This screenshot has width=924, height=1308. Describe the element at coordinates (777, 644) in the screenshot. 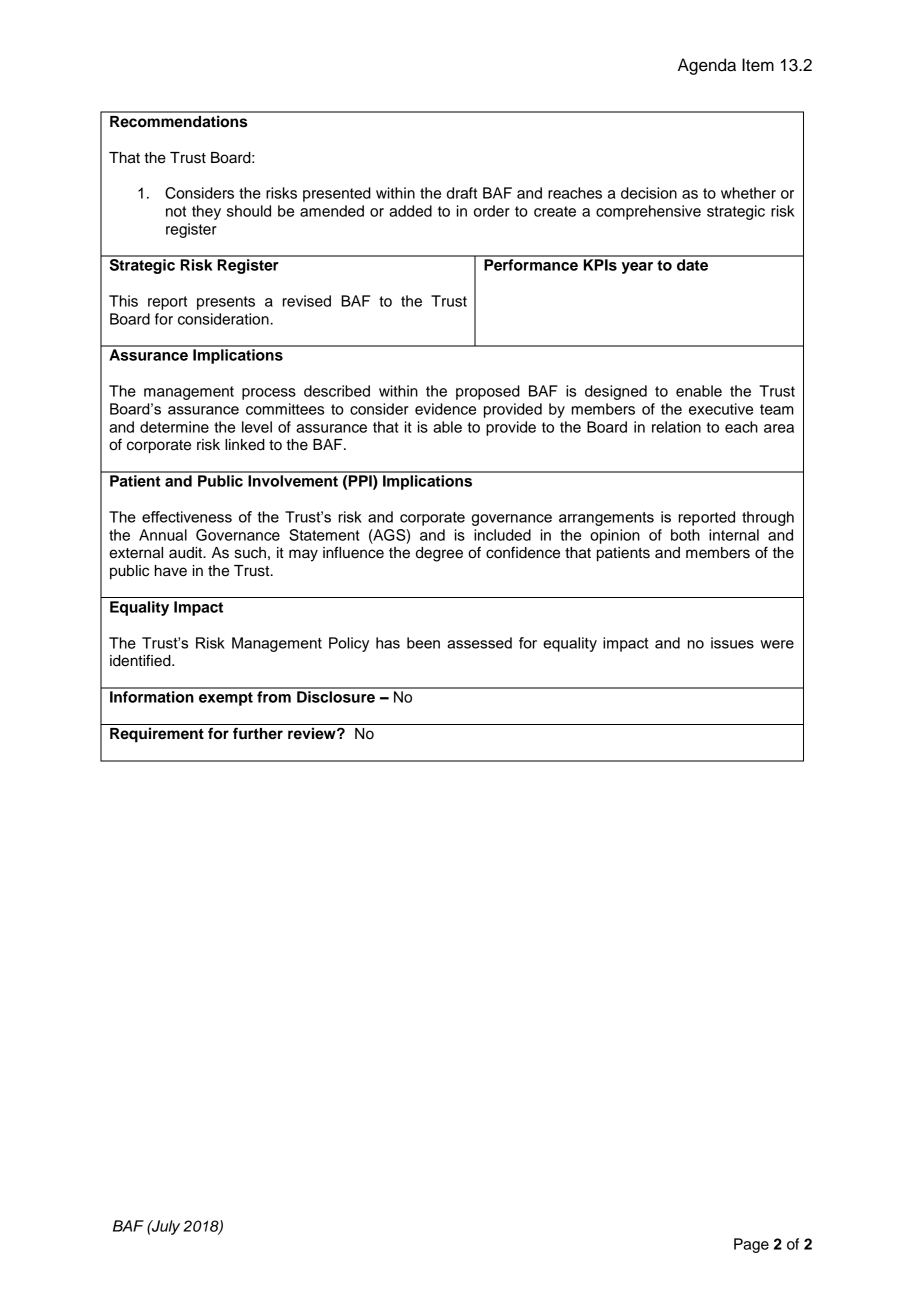

I see `were` at that location.
